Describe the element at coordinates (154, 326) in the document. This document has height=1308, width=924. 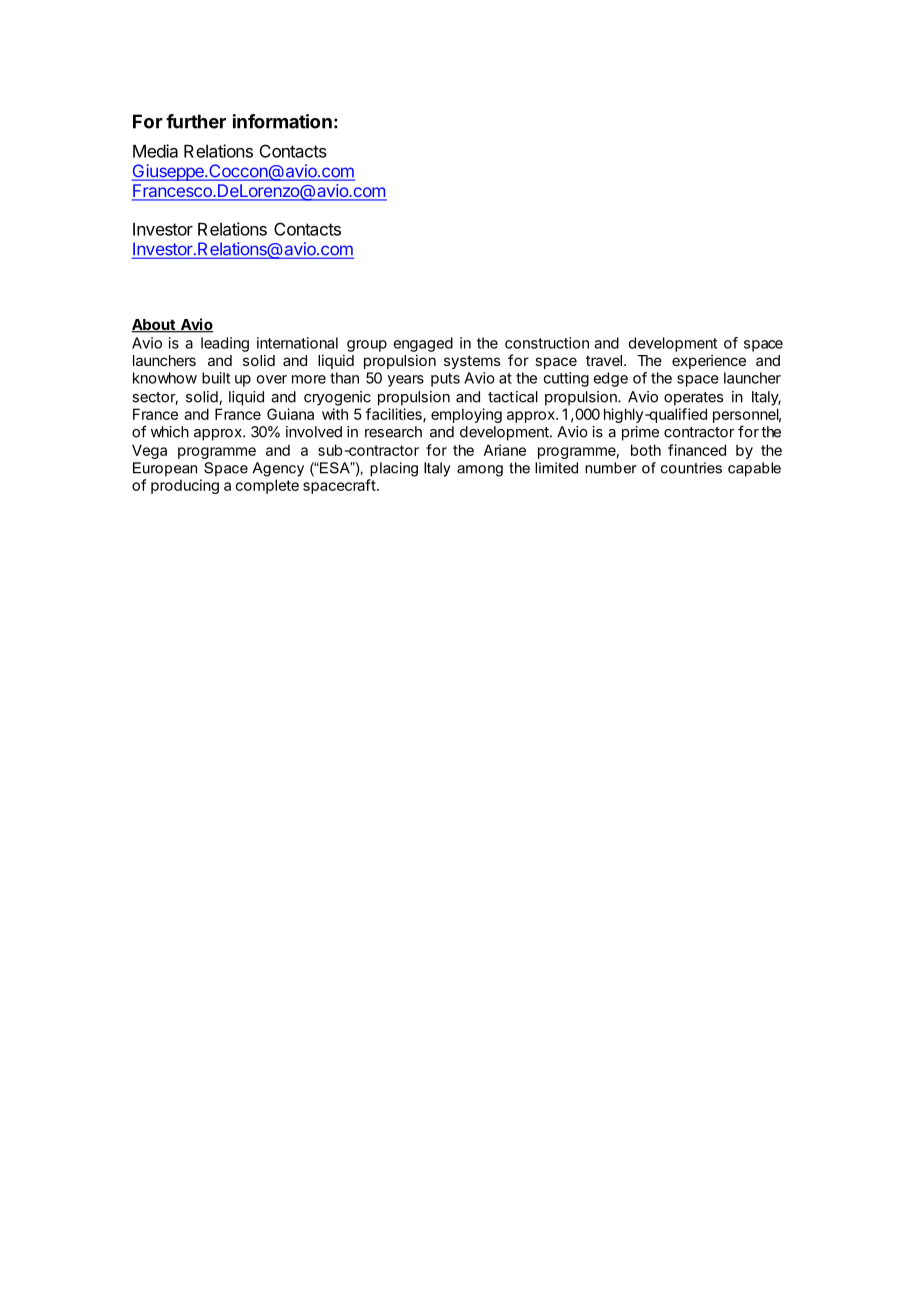
I see `About` at that location.
